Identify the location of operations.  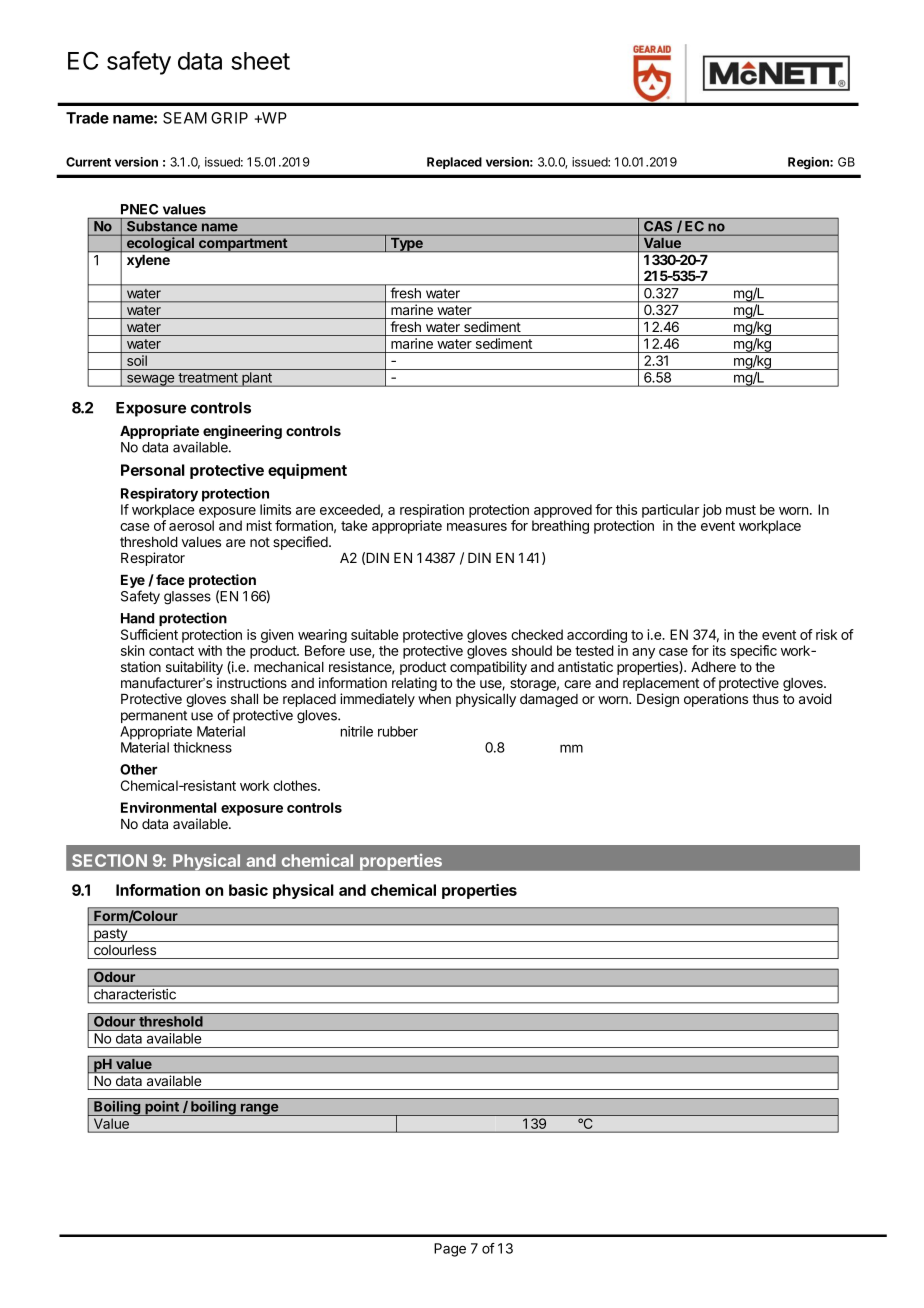
(716, 700).
